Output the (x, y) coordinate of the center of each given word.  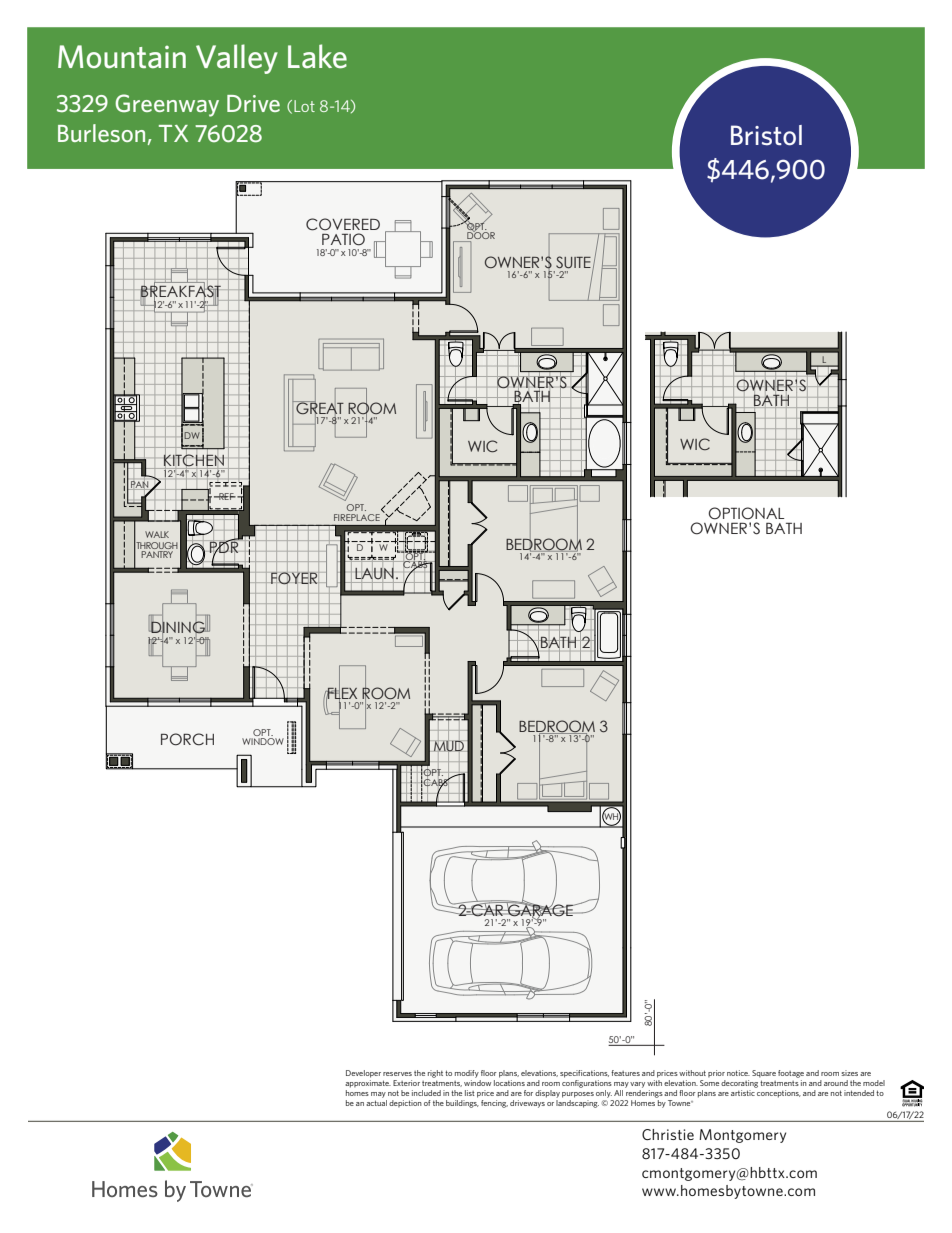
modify (467, 1074)
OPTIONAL (746, 513)
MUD (449, 746)
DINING (178, 628)
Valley (237, 59)
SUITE (573, 262)
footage (791, 1074)
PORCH (187, 739)
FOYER (294, 579)
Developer (363, 1074)
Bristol (766, 135)
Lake (317, 56)
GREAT (319, 408)
